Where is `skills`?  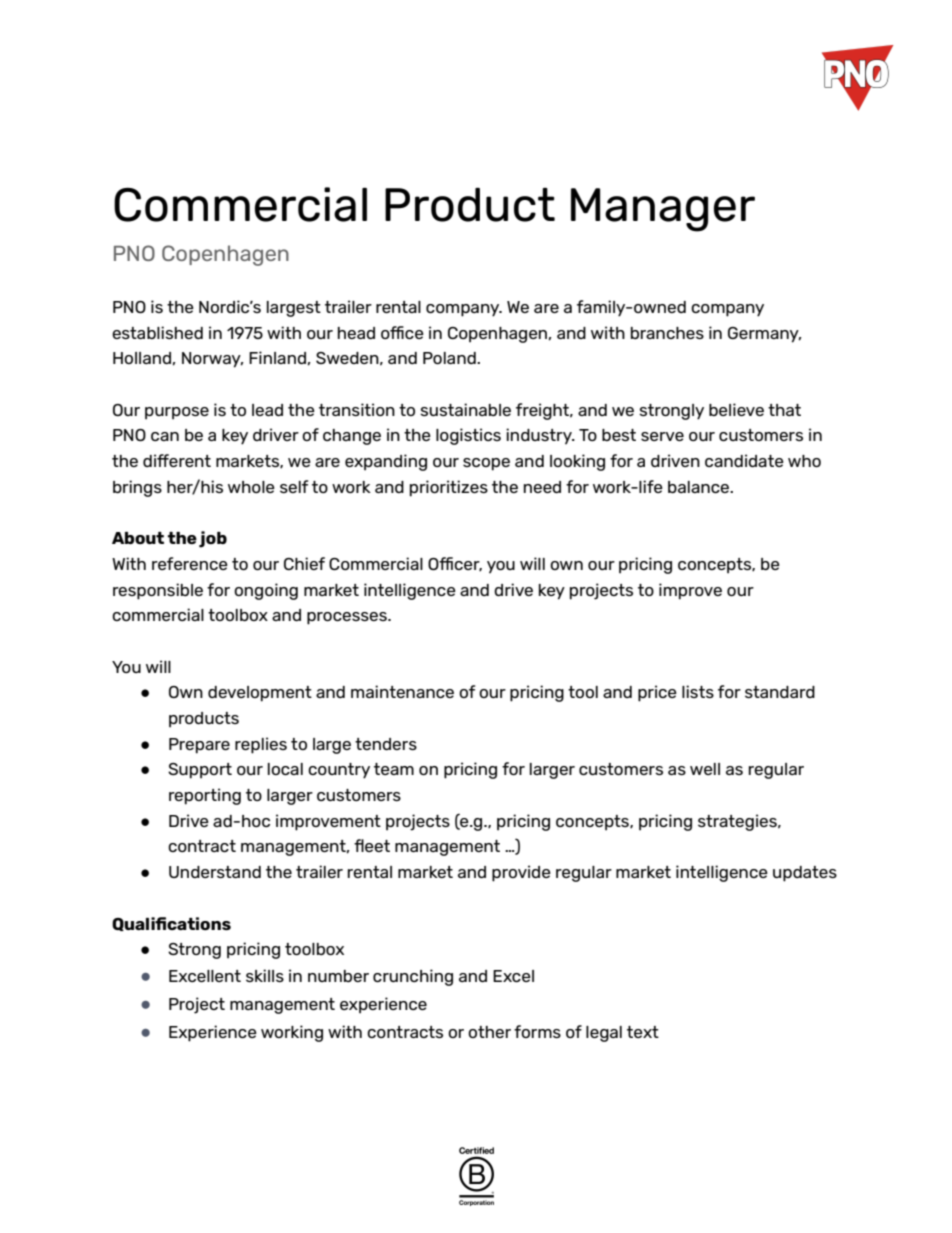 skills is located at coordinates (265, 975).
